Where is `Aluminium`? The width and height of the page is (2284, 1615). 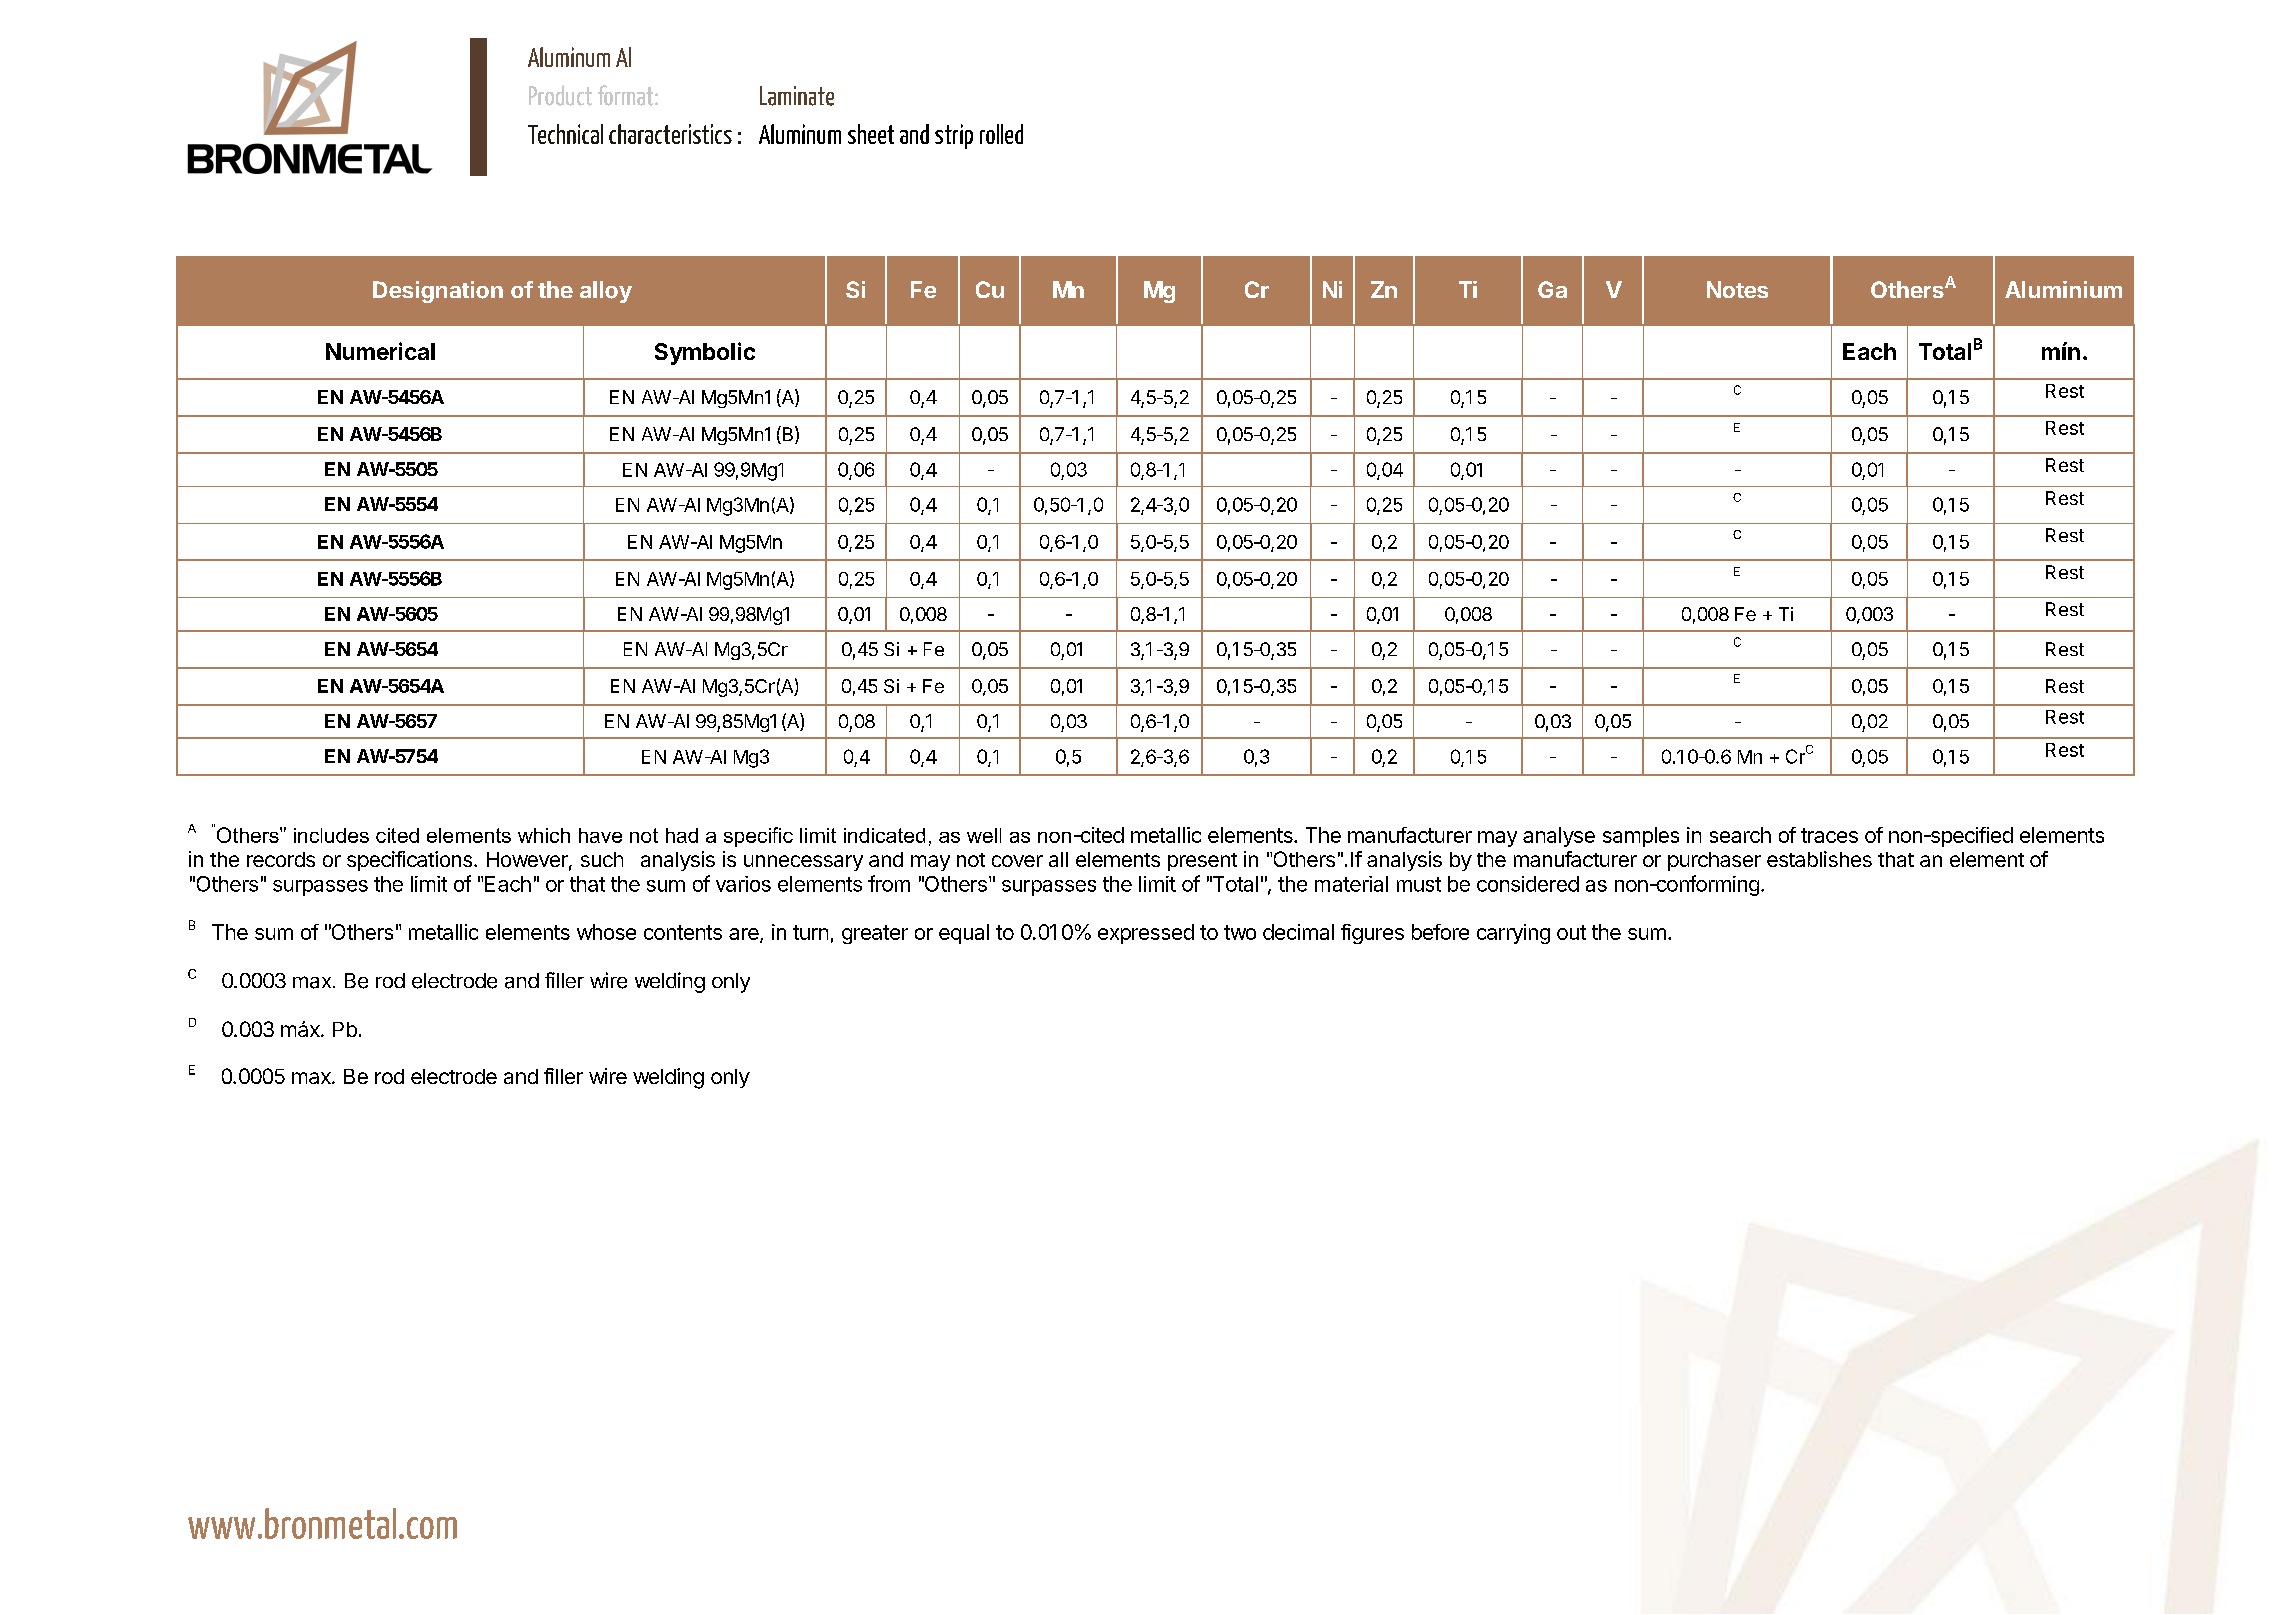
Aluminium is located at coordinates (2063, 289).
